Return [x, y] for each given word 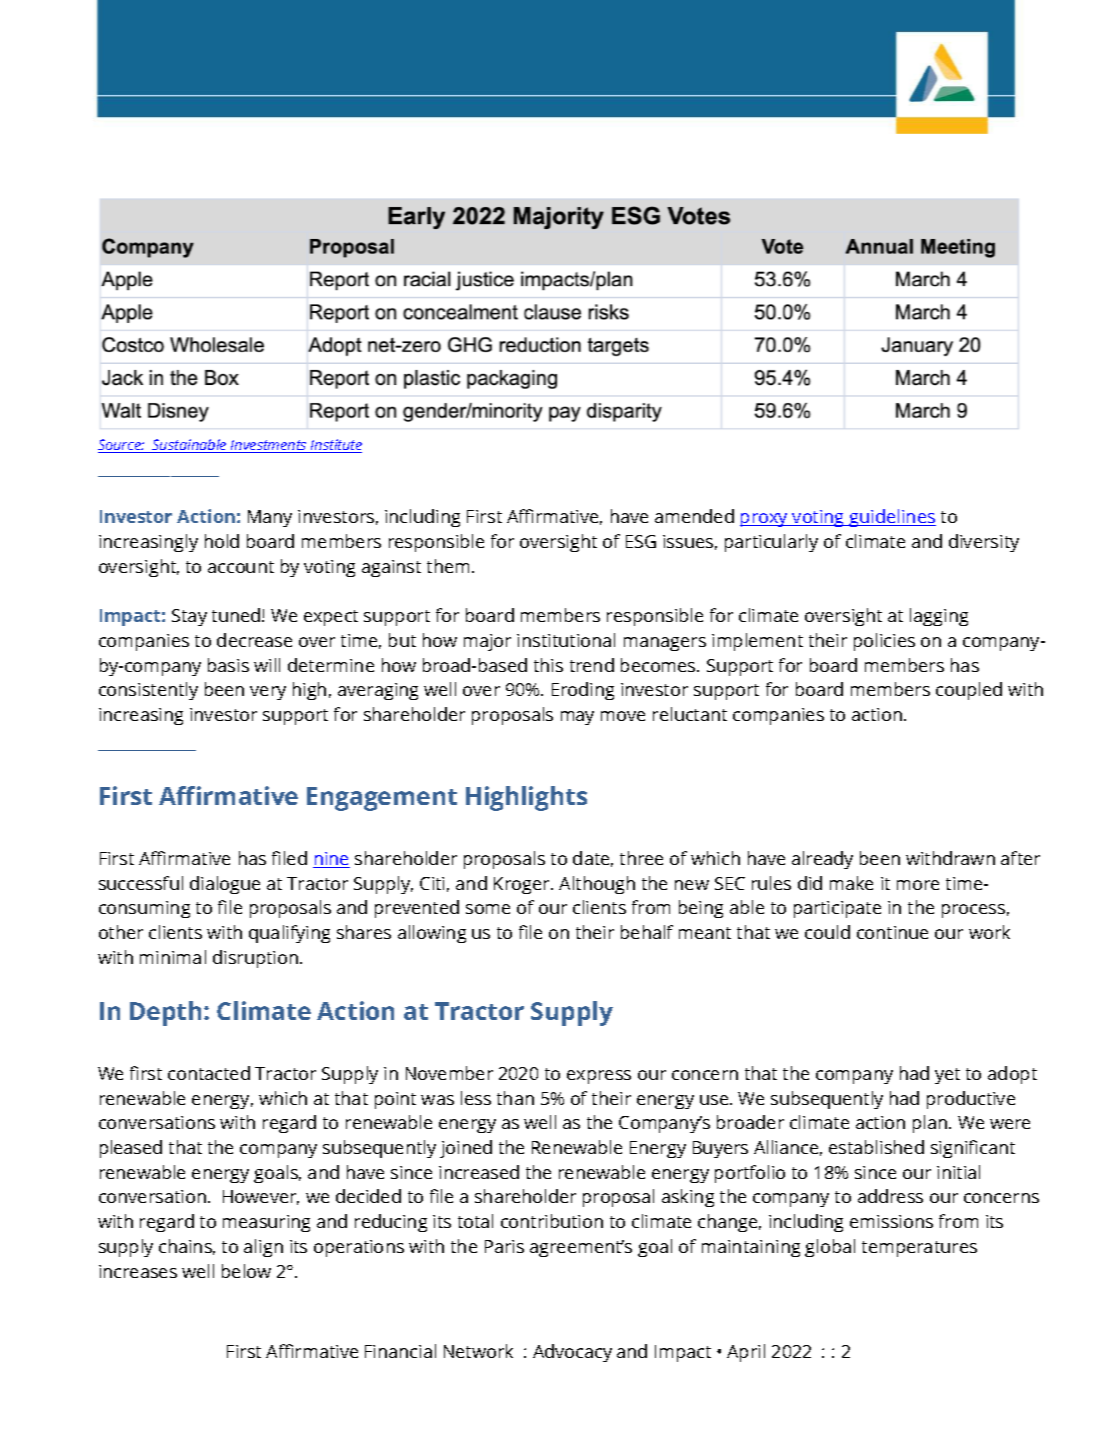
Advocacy [572, 1353]
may [577, 718]
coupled [969, 691]
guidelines [892, 518]
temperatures [919, 1249]
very [268, 693]
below [246, 1271]
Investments [269, 446]
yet [947, 1076]
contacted [209, 1073]
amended [694, 516]
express [599, 1077]
